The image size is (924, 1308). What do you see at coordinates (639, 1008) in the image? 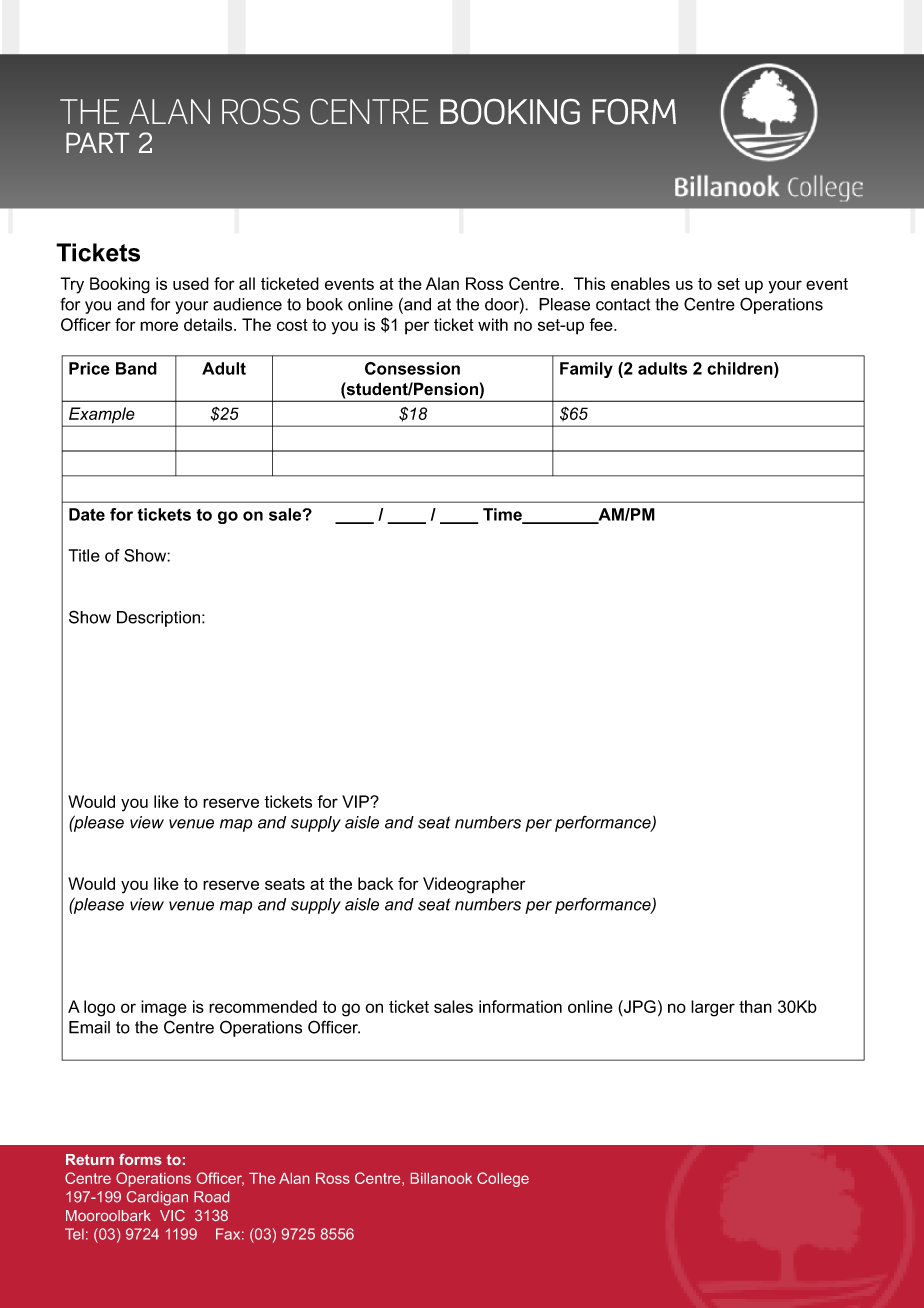
I see `JPG` at bounding box center [639, 1008].
